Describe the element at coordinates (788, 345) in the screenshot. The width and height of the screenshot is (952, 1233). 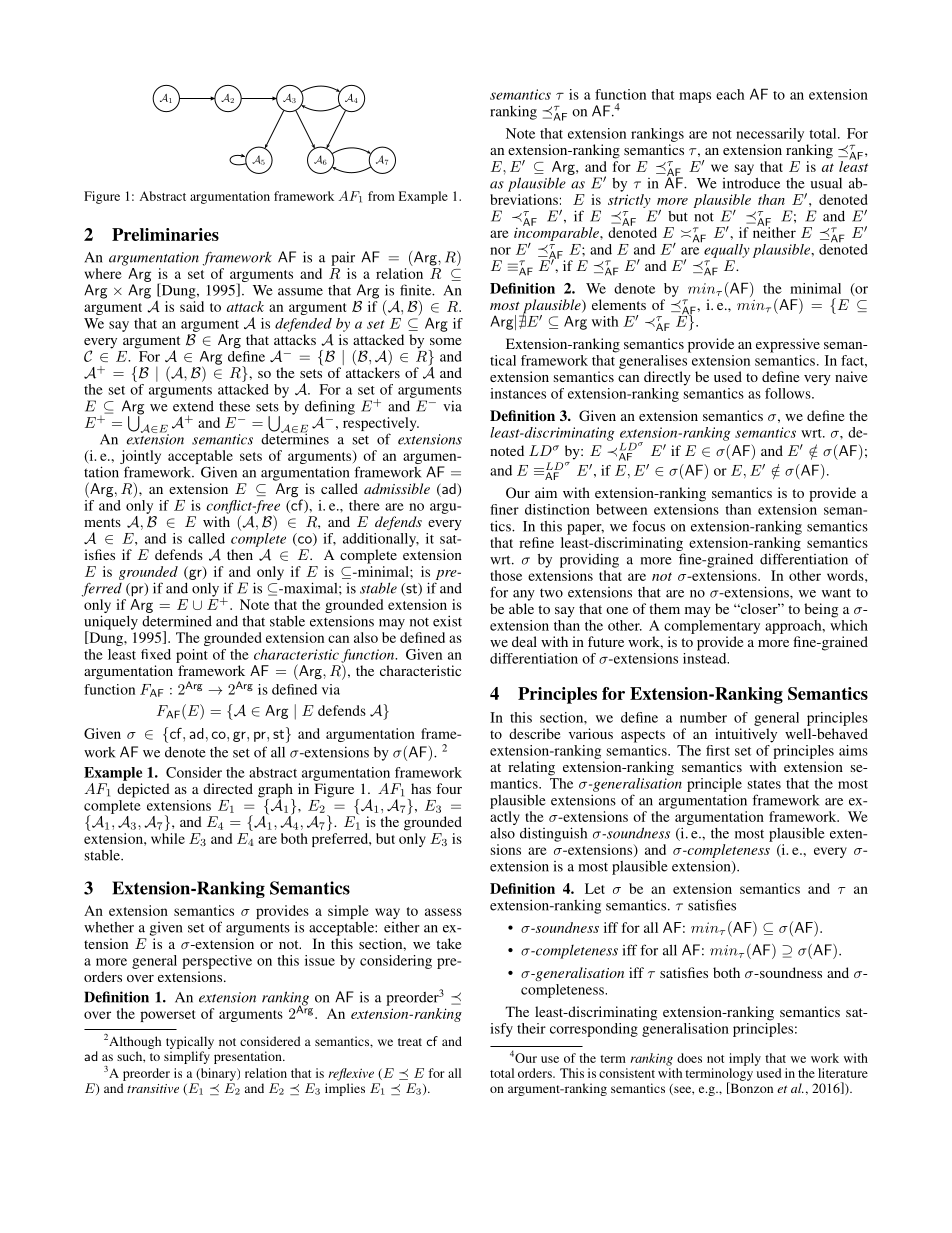
I see `expressive` at that location.
